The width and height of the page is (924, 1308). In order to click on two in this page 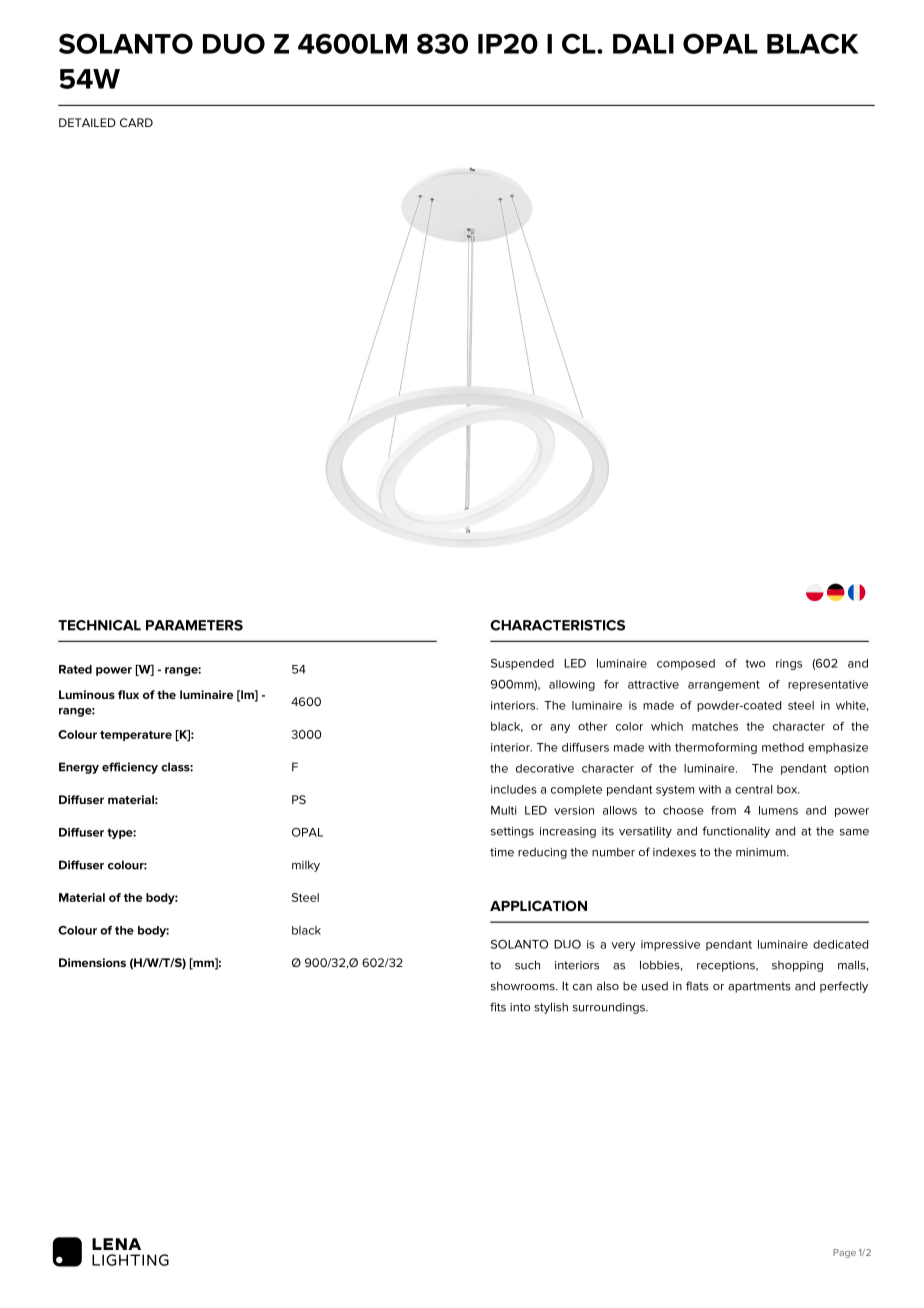, I will do `click(755, 663)`.
